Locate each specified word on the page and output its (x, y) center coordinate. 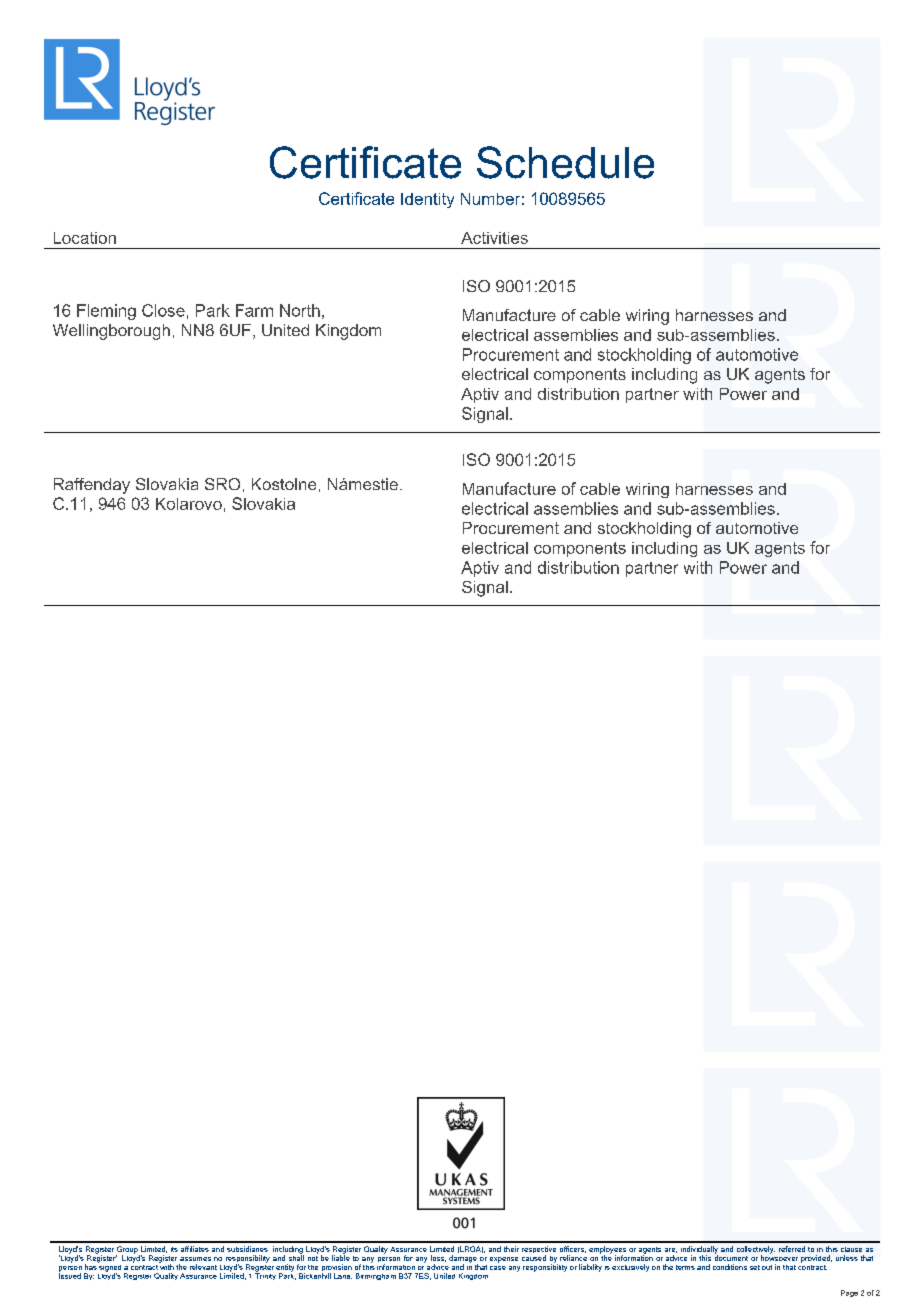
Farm (254, 310)
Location (85, 238)
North (300, 310)
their (511, 1249)
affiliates (195, 1249)
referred (792, 1249)
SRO (222, 484)
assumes (195, 1259)
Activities (494, 238)
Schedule (565, 162)
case (498, 1268)
